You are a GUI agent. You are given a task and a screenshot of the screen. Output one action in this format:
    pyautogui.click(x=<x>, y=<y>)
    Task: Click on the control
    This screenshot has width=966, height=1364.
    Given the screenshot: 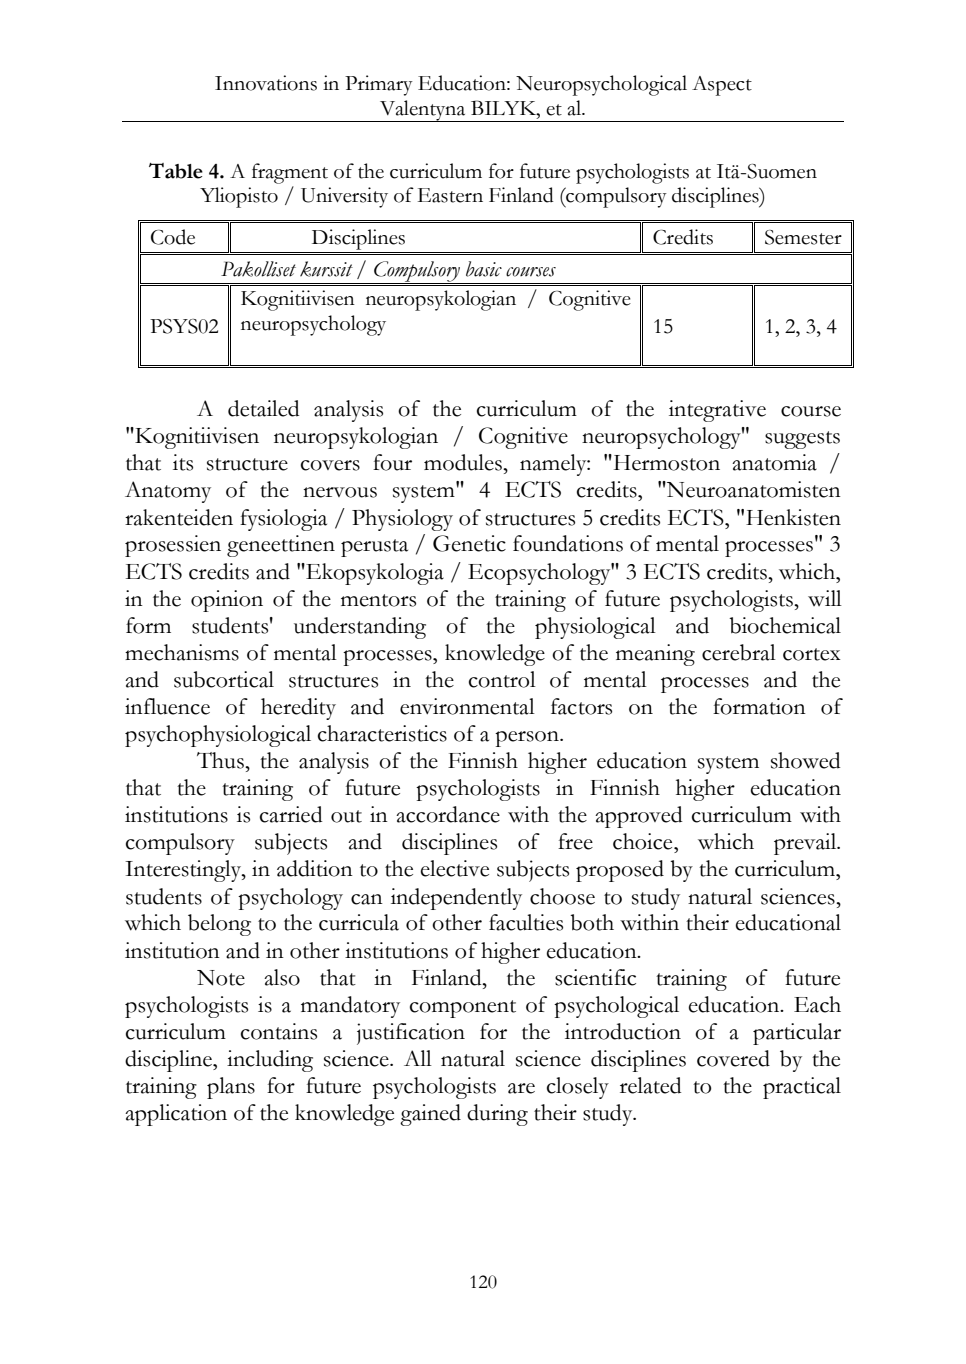 What is the action you would take?
    pyautogui.click(x=502, y=679)
